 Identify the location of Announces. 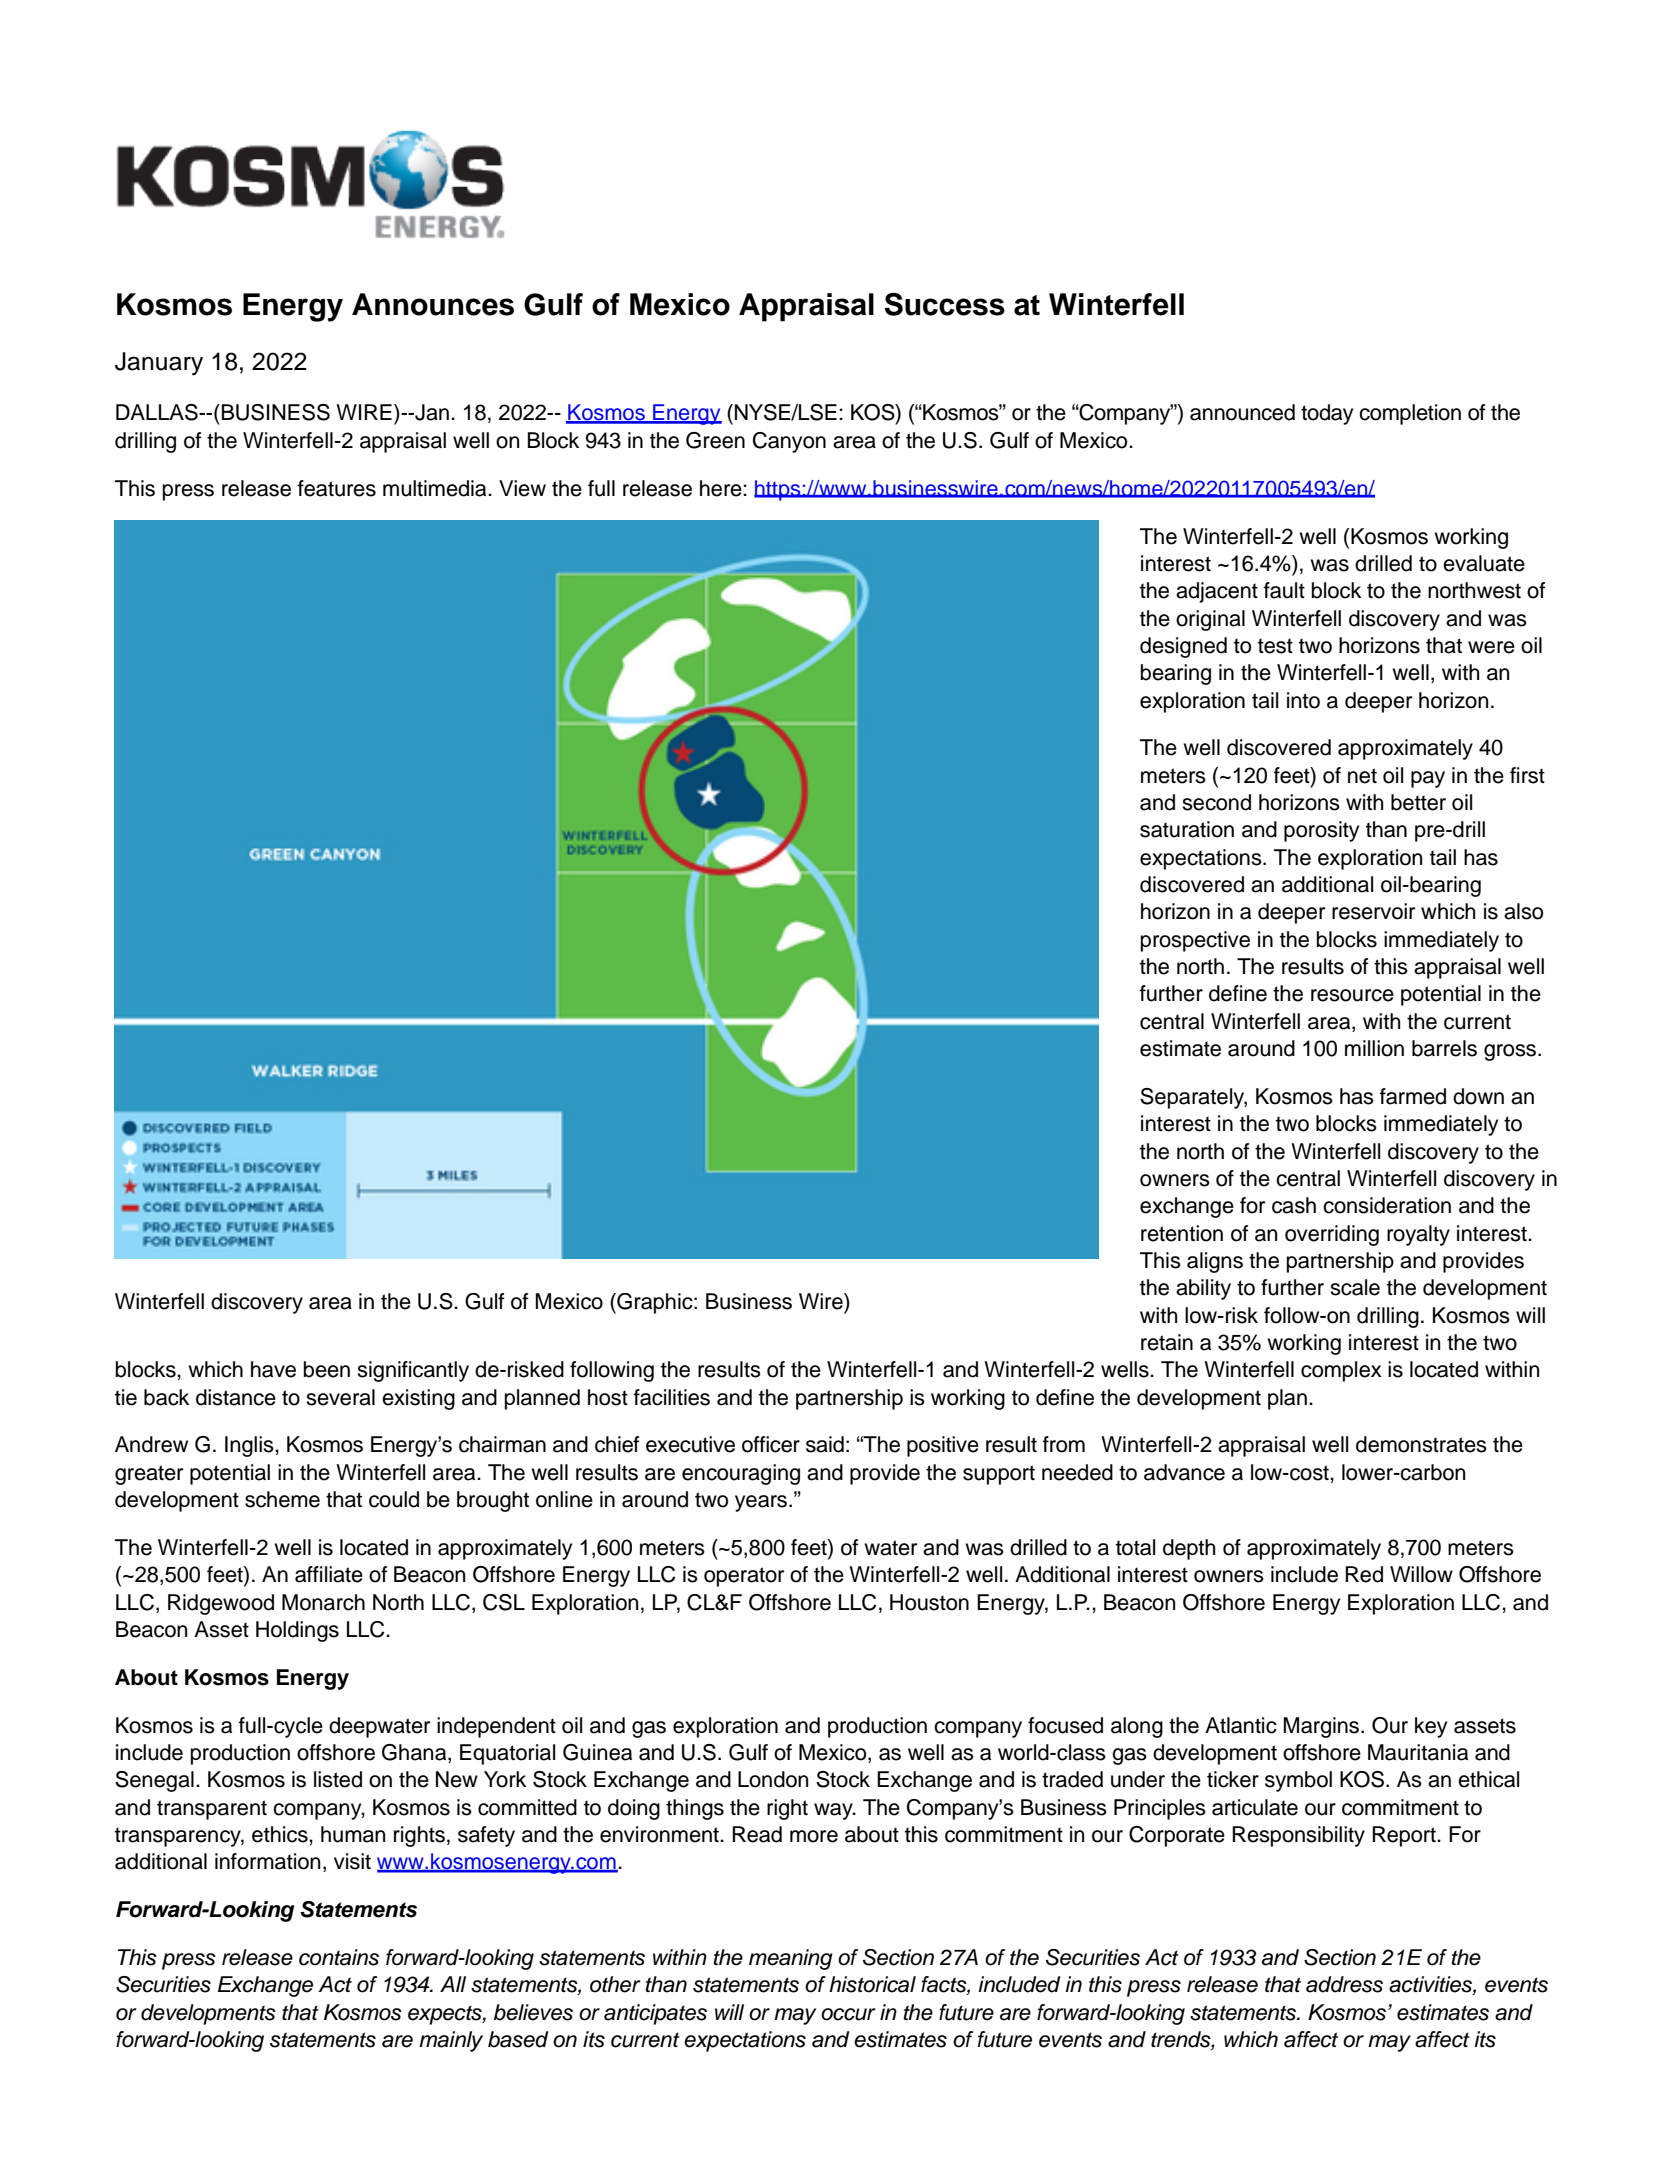
(433, 304).
